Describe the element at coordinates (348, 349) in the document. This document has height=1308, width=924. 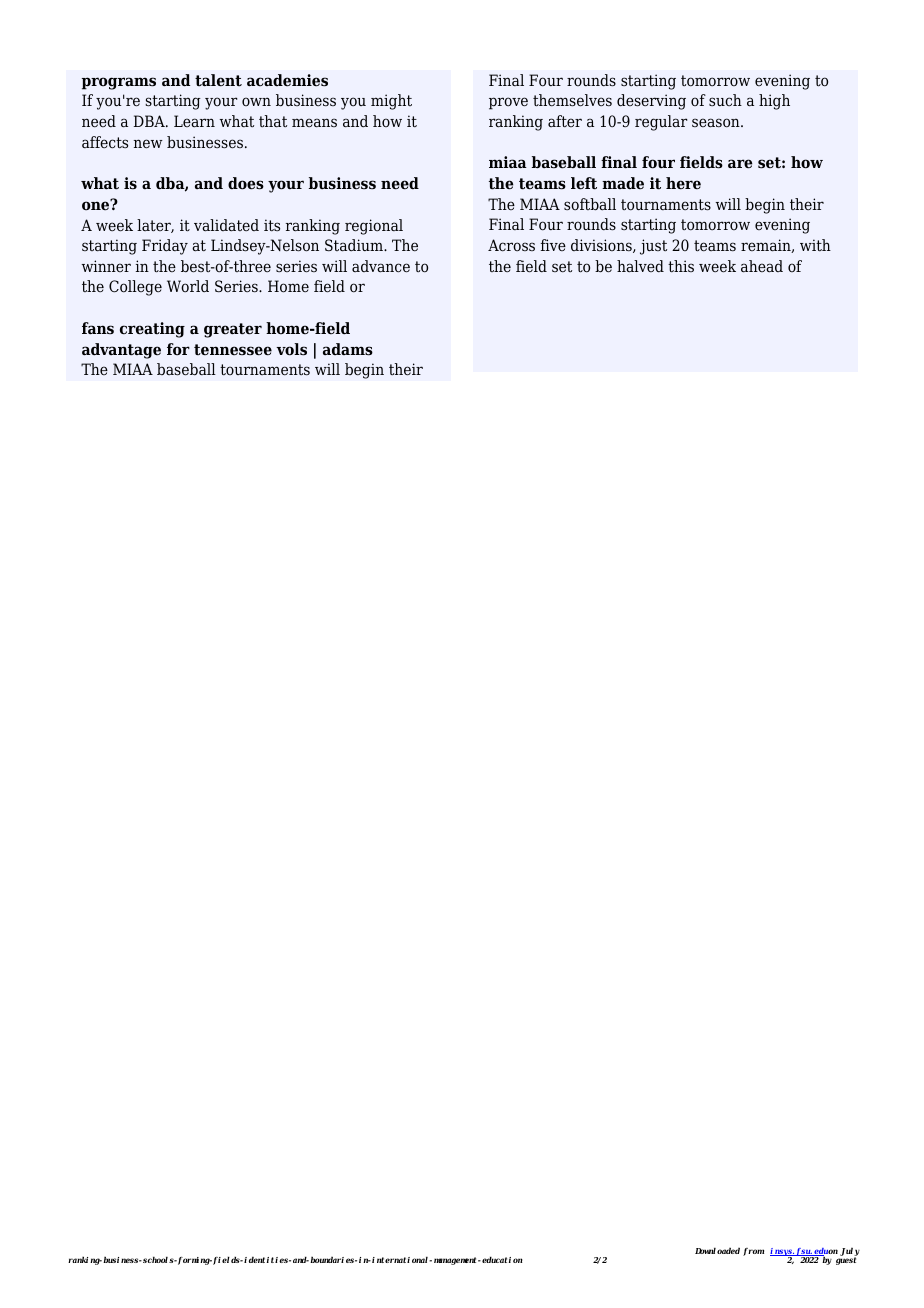
I see `adams` at that location.
